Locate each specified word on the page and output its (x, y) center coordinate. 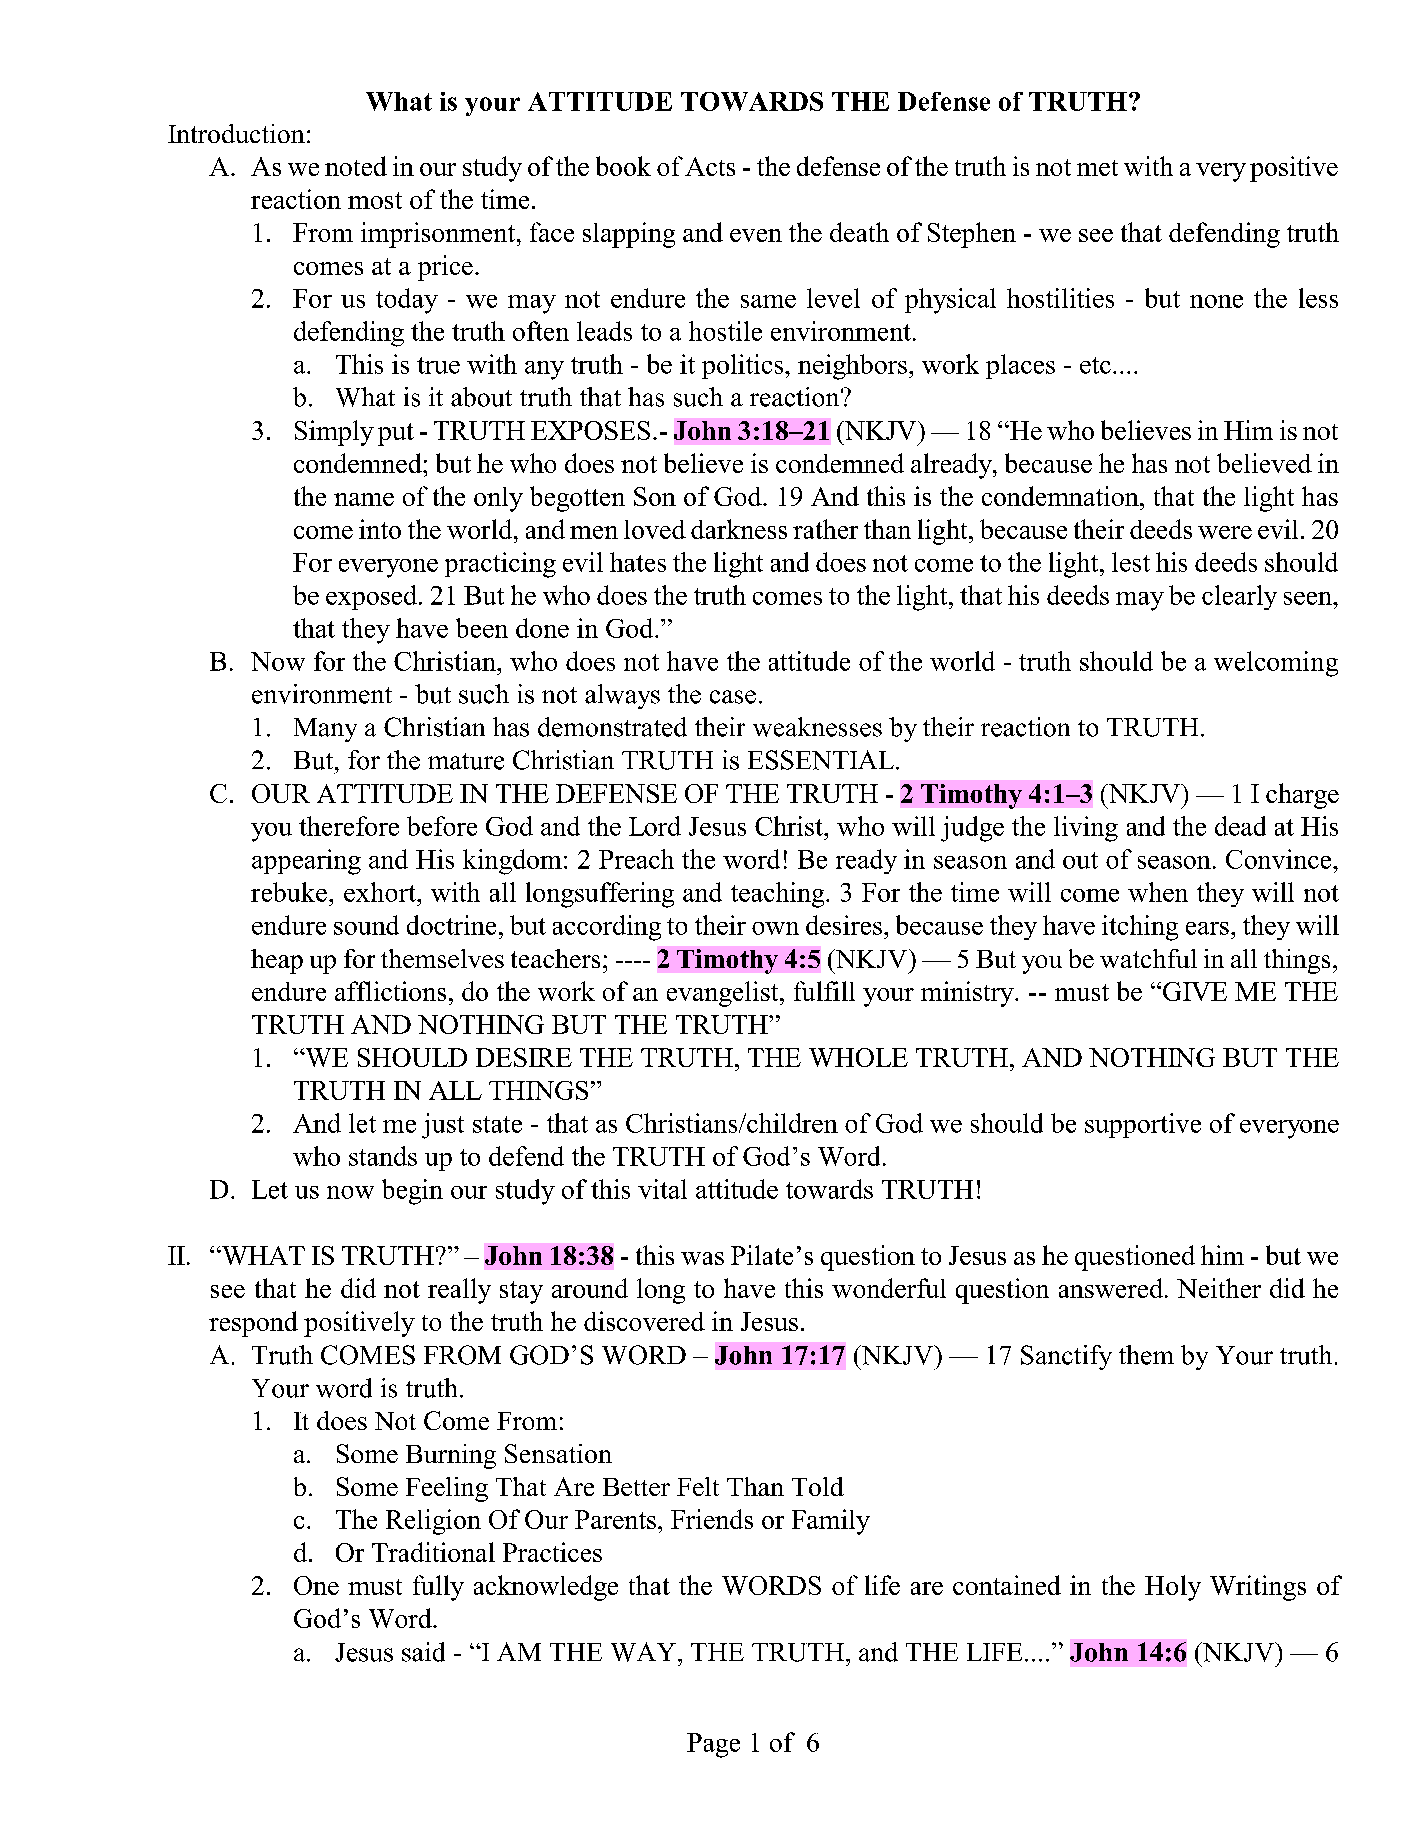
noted (356, 166)
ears (1207, 928)
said (423, 1652)
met (1097, 168)
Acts (710, 166)
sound (366, 925)
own (775, 928)
